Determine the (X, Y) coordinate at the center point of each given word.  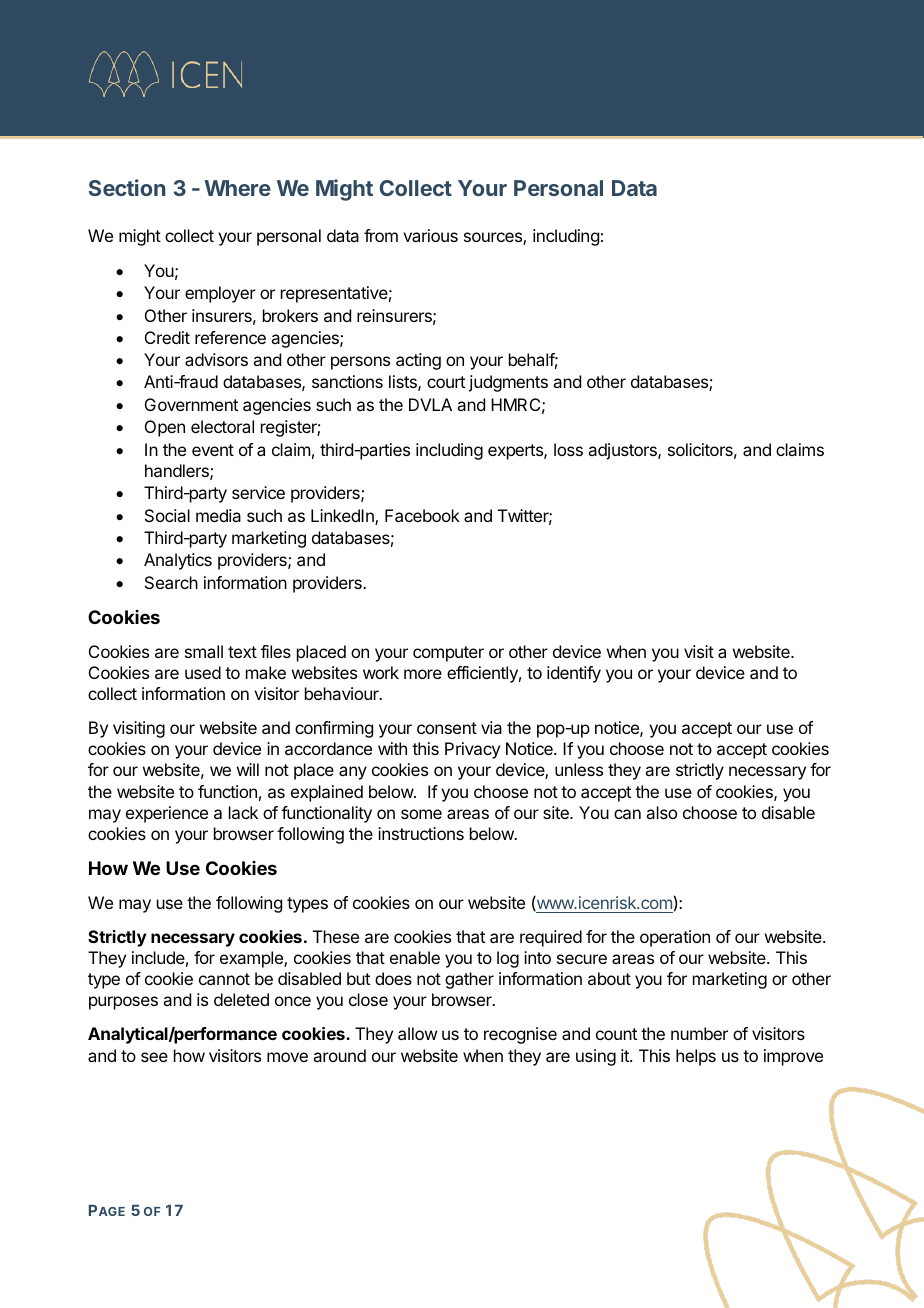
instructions (421, 833)
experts (516, 452)
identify (574, 674)
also (661, 812)
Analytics (178, 561)
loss (568, 449)
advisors (216, 359)
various (430, 235)
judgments (508, 383)
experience (167, 814)
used (203, 672)
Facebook (422, 515)
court (446, 382)
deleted (241, 999)
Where (237, 188)
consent (447, 728)
